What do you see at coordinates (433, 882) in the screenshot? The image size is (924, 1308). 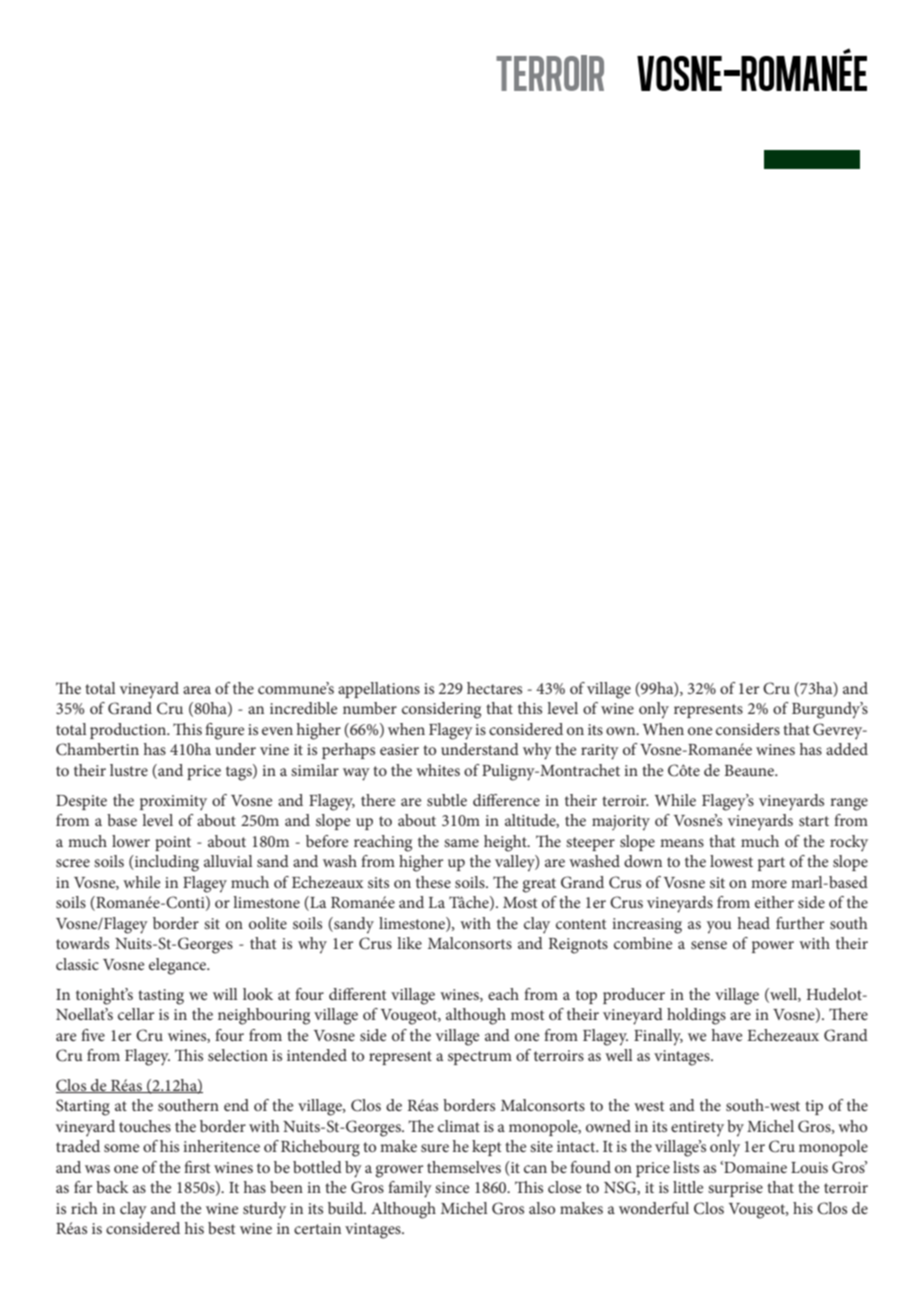 I see `these` at bounding box center [433, 882].
